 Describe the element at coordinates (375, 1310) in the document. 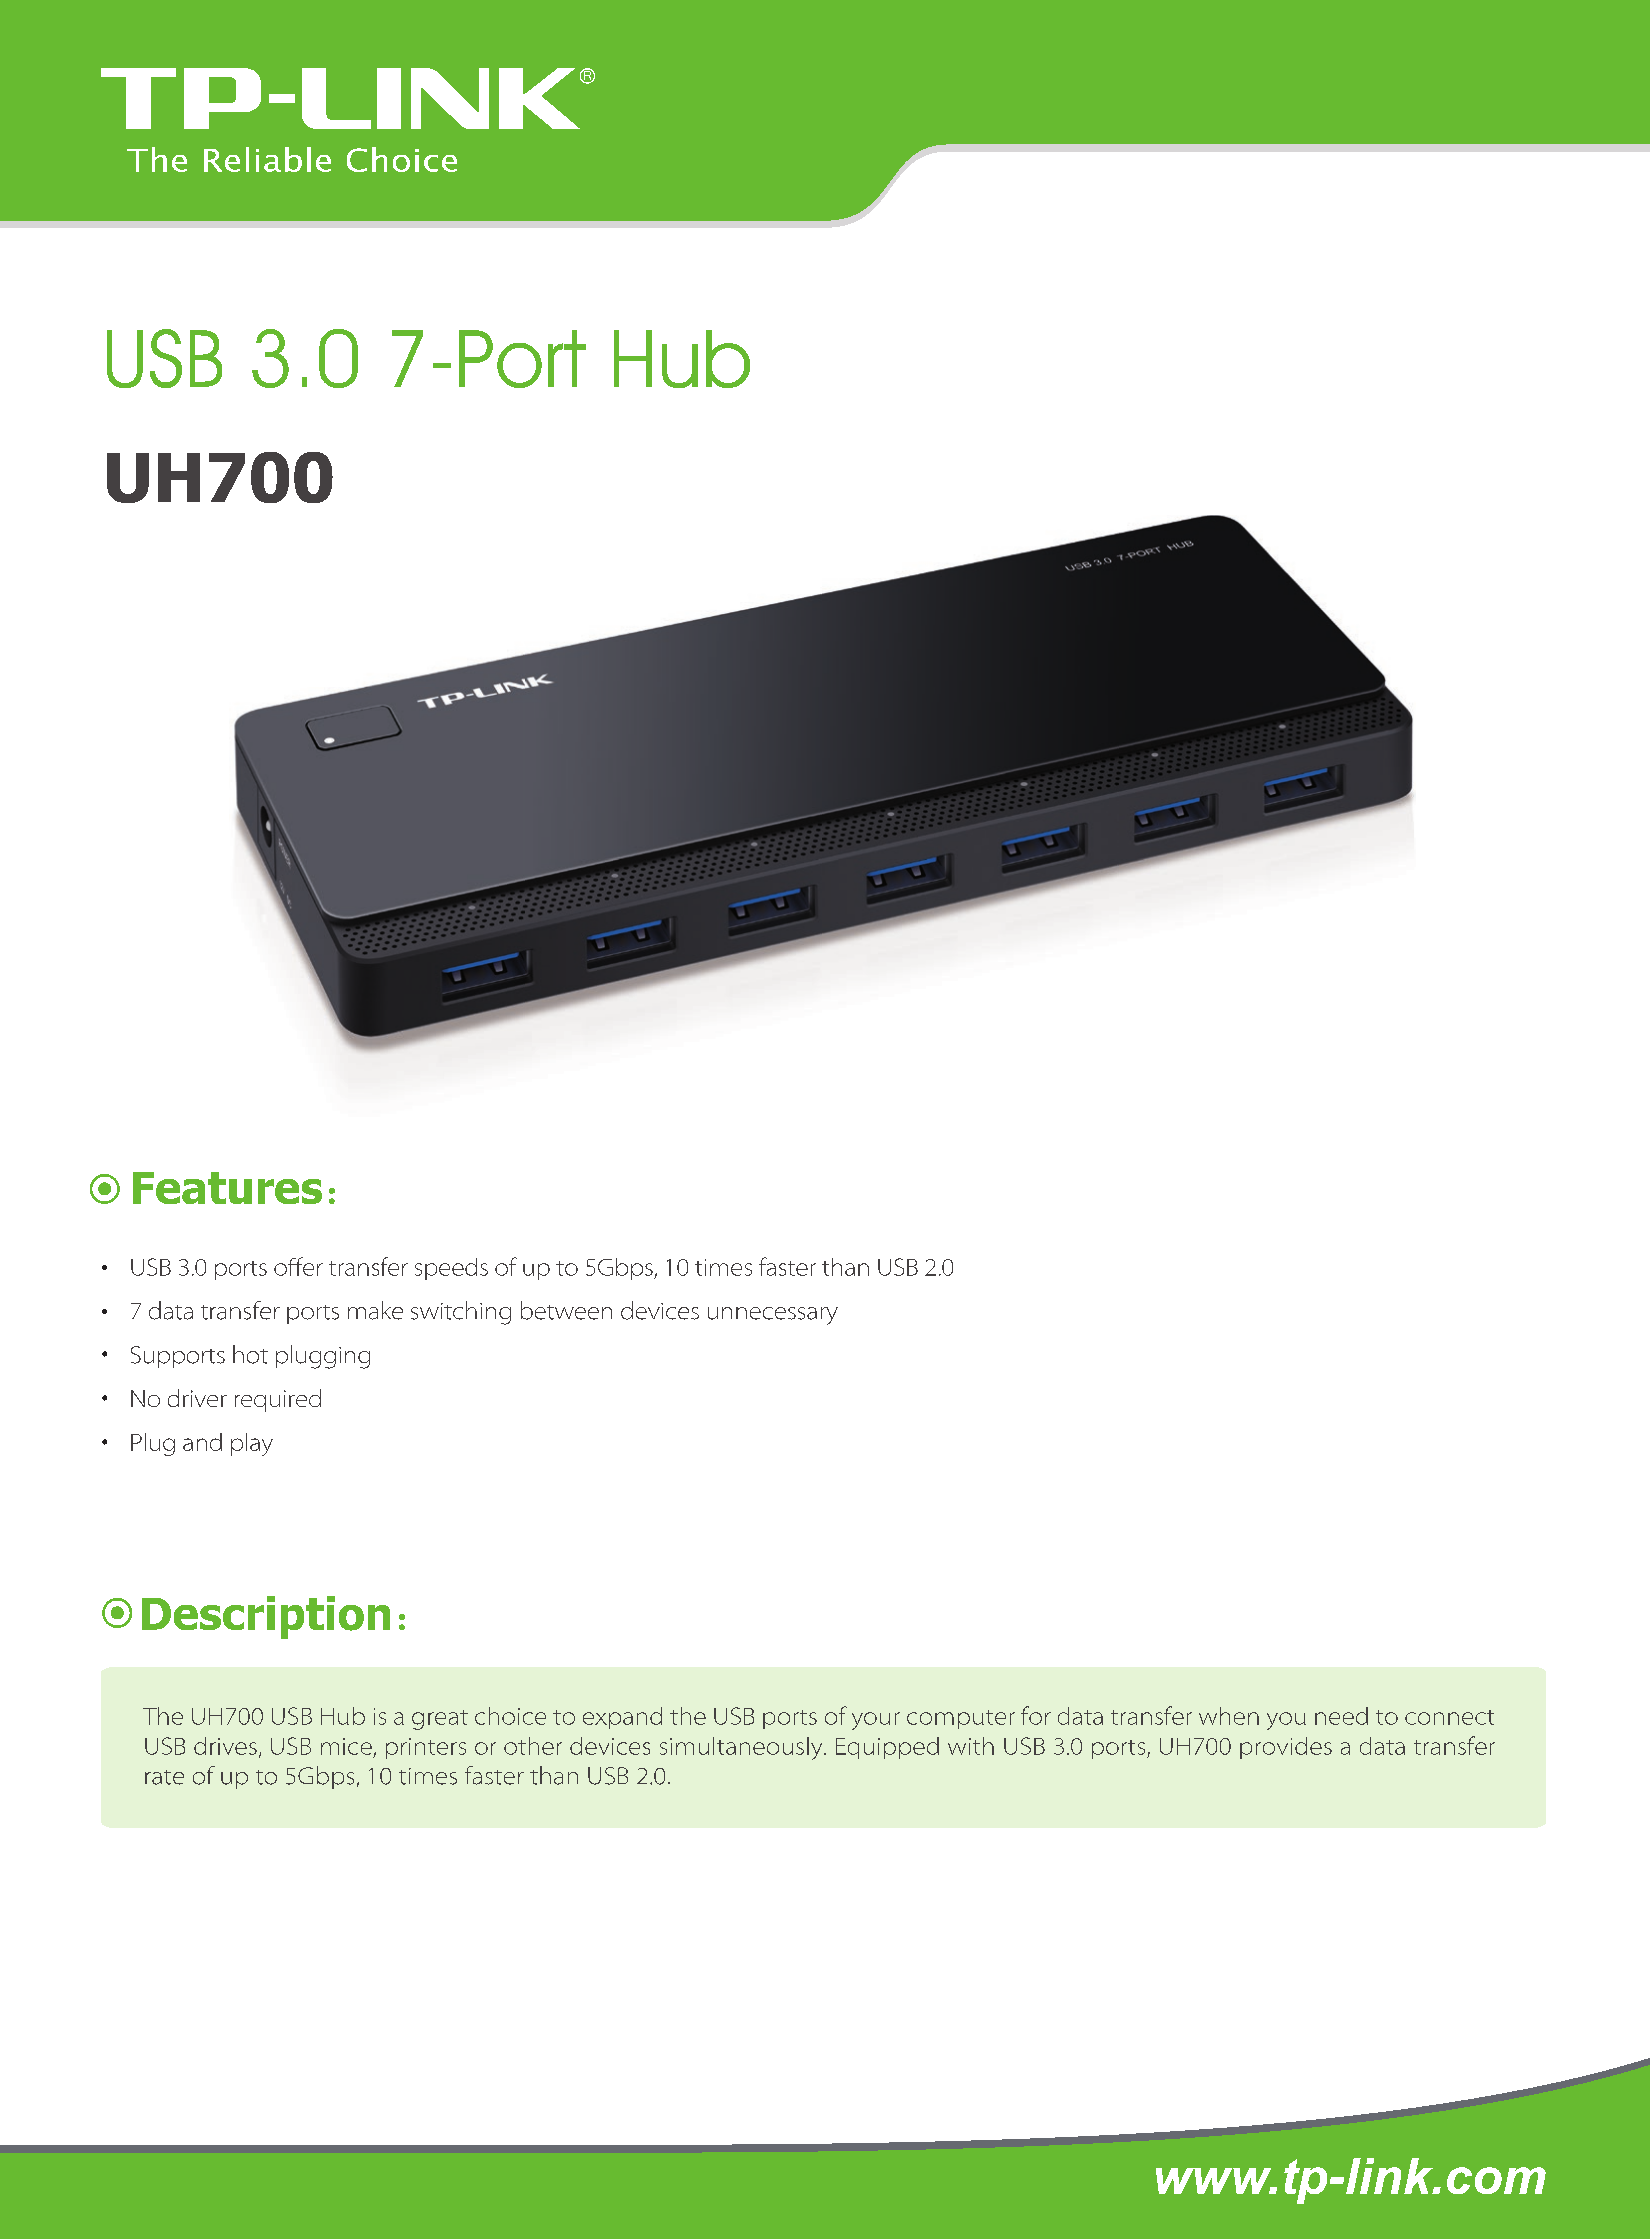

I see `make` at that location.
